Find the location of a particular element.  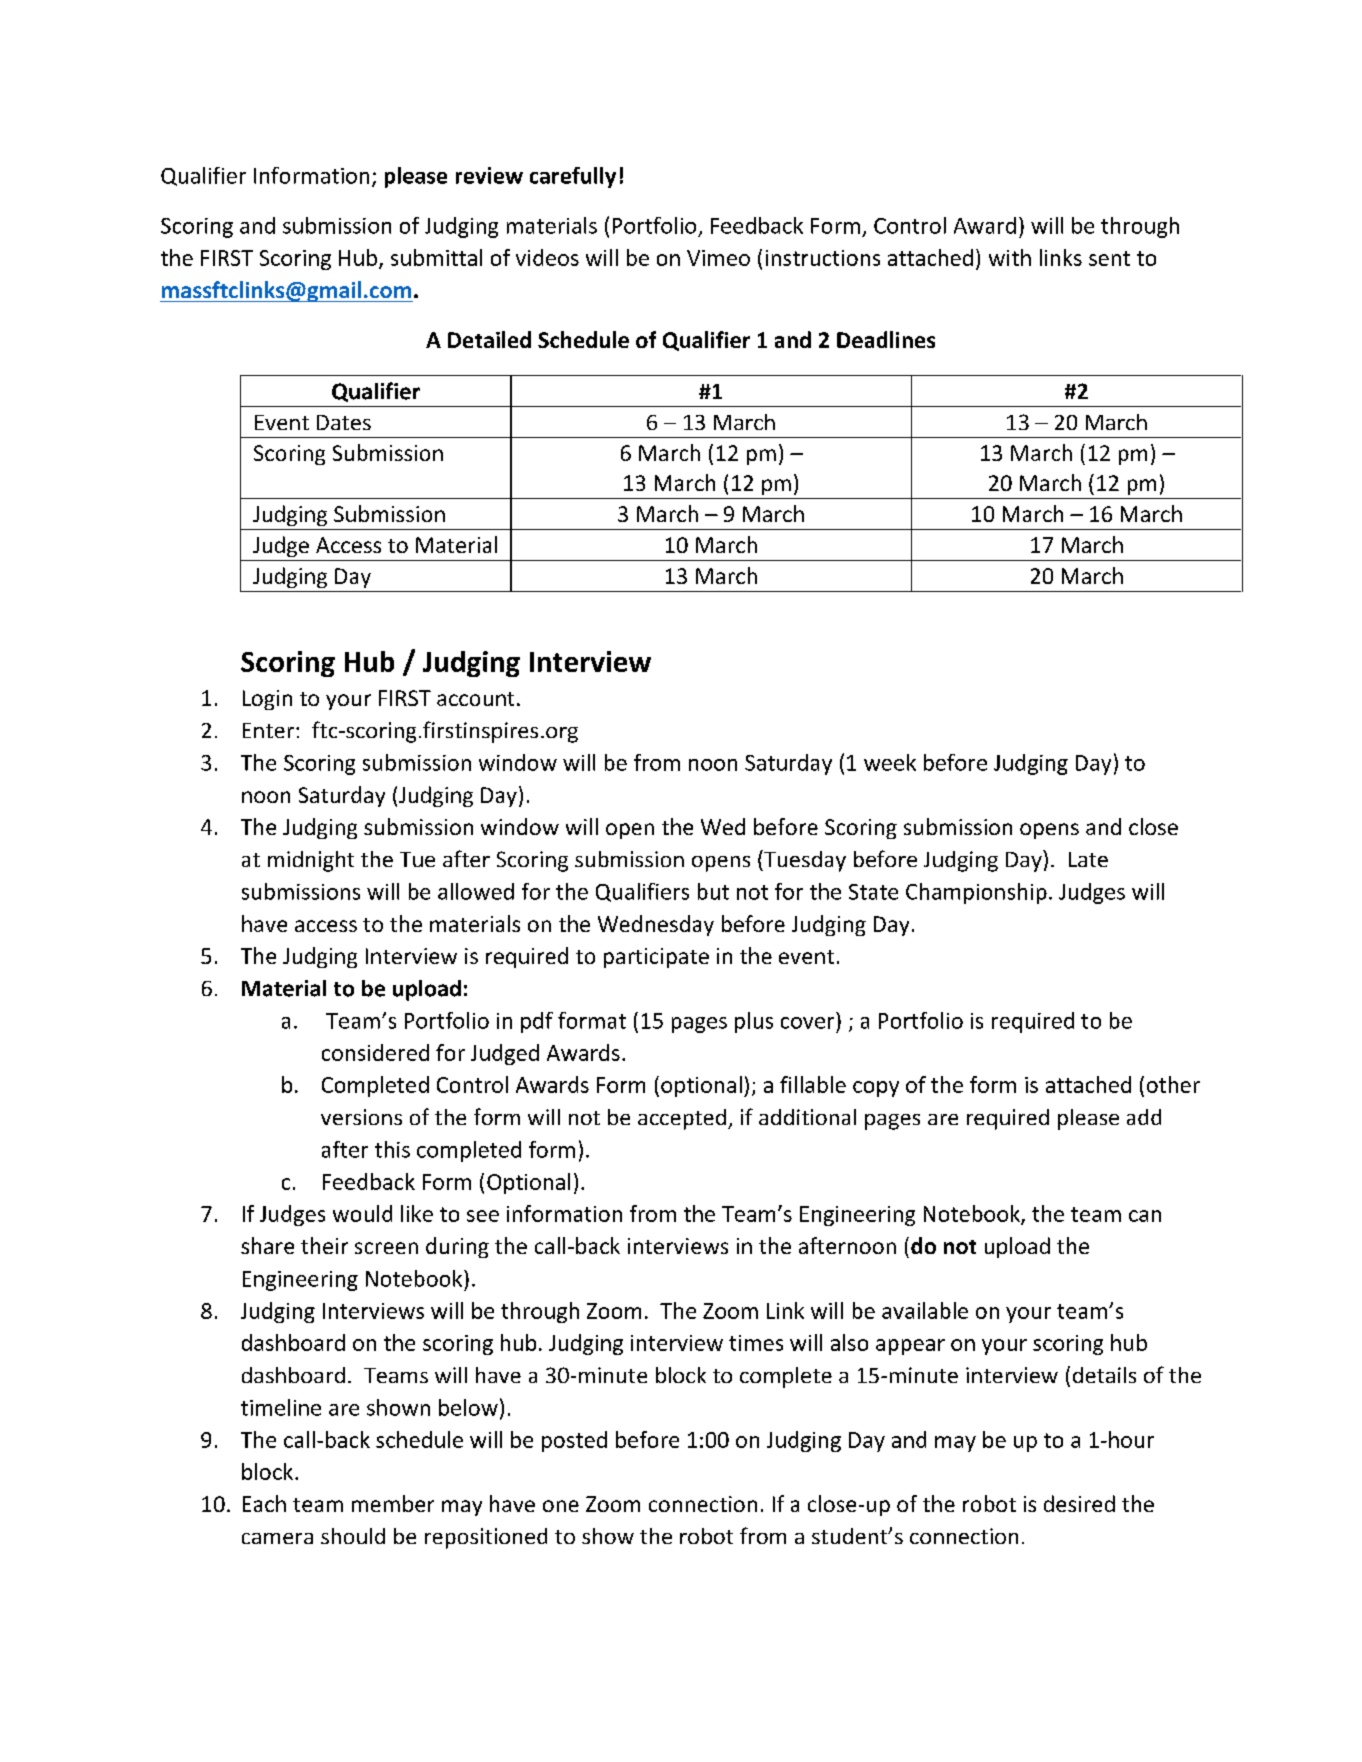

sent is located at coordinates (1109, 258).
